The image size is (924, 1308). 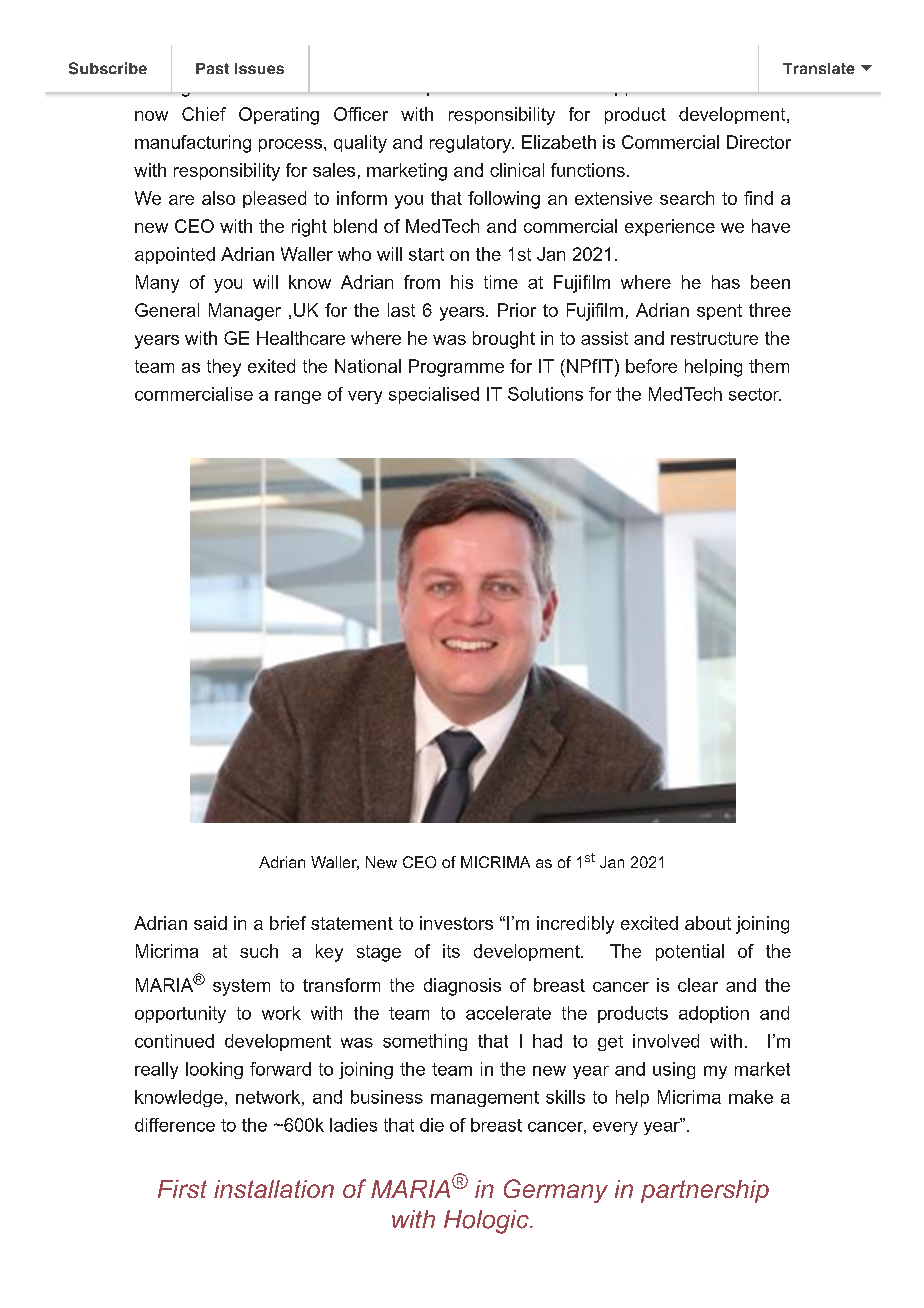 What do you see at coordinates (472, 144) in the screenshot?
I see `regulatory` at bounding box center [472, 144].
